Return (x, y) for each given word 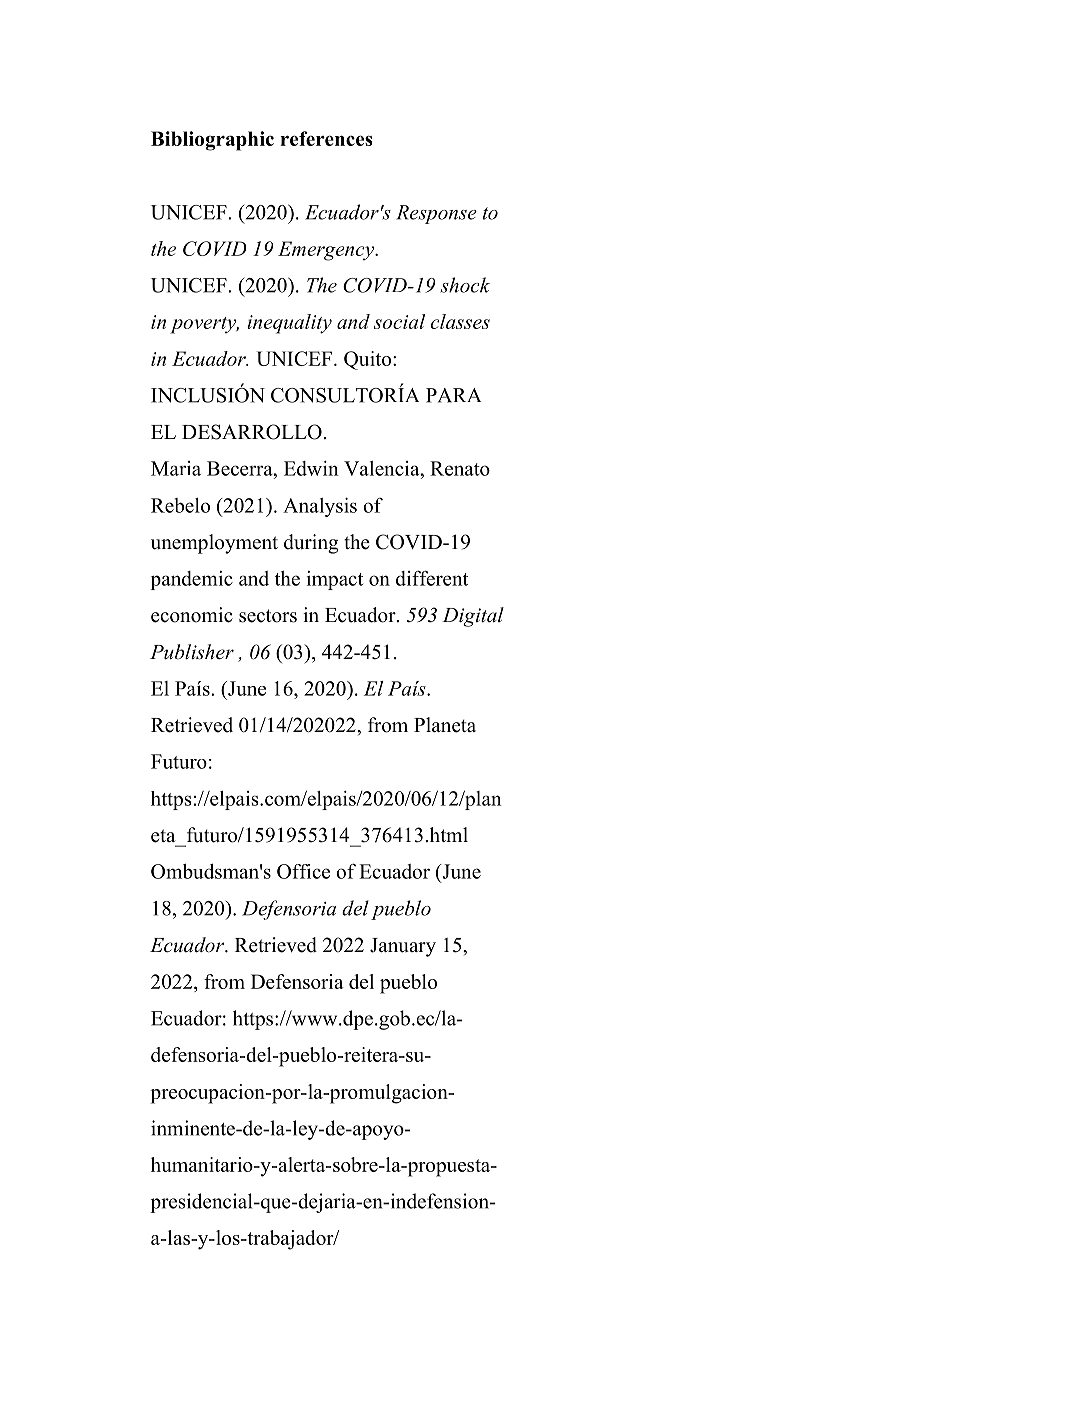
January (403, 947)
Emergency (327, 251)
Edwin (311, 468)
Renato (460, 468)
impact (335, 580)
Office (303, 871)
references (326, 138)
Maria (176, 468)
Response (436, 214)
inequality (289, 324)
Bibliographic (212, 141)
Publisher (192, 652)
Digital (473, 617)
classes (460, 321)
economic (192, 615)
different (432, 578)
